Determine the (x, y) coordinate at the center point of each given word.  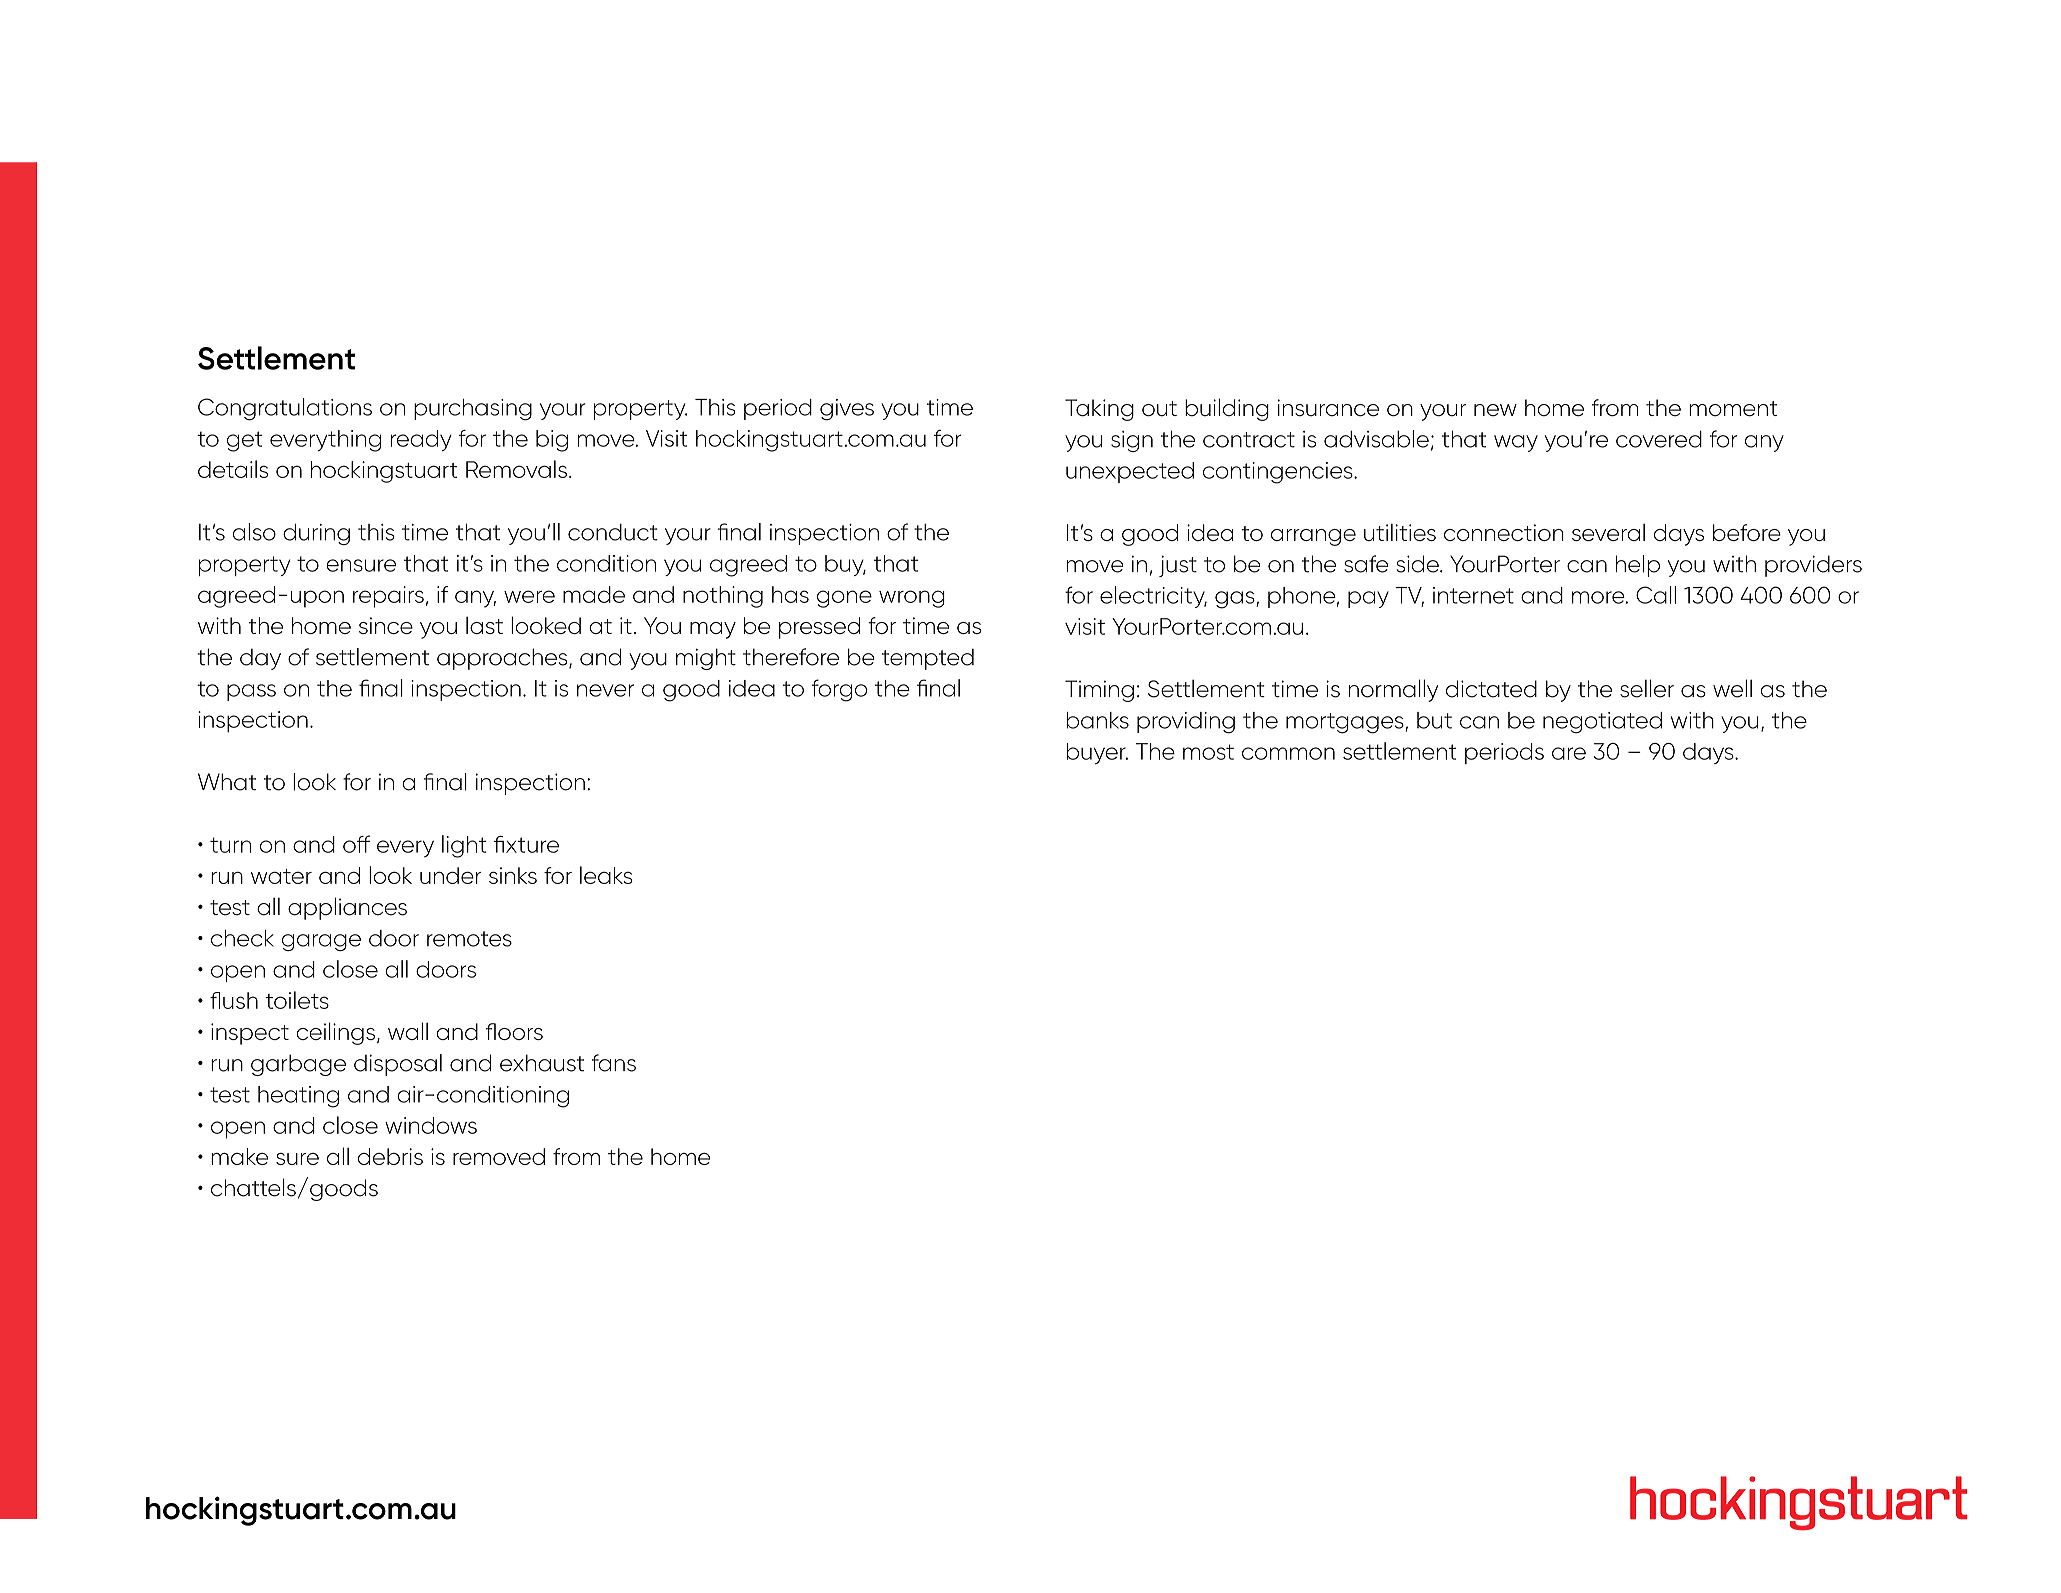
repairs (388, 597)
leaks (606, 875)
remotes (469, 939)
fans (614, 1063)
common (1288, 753)
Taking (1099, 410)
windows (431, 1125)
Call (1656, 595)
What (227, 782)
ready (421, 440)
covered (1659, 439)
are (1569, 753)
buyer (1097, 753)
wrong (912, 599)
